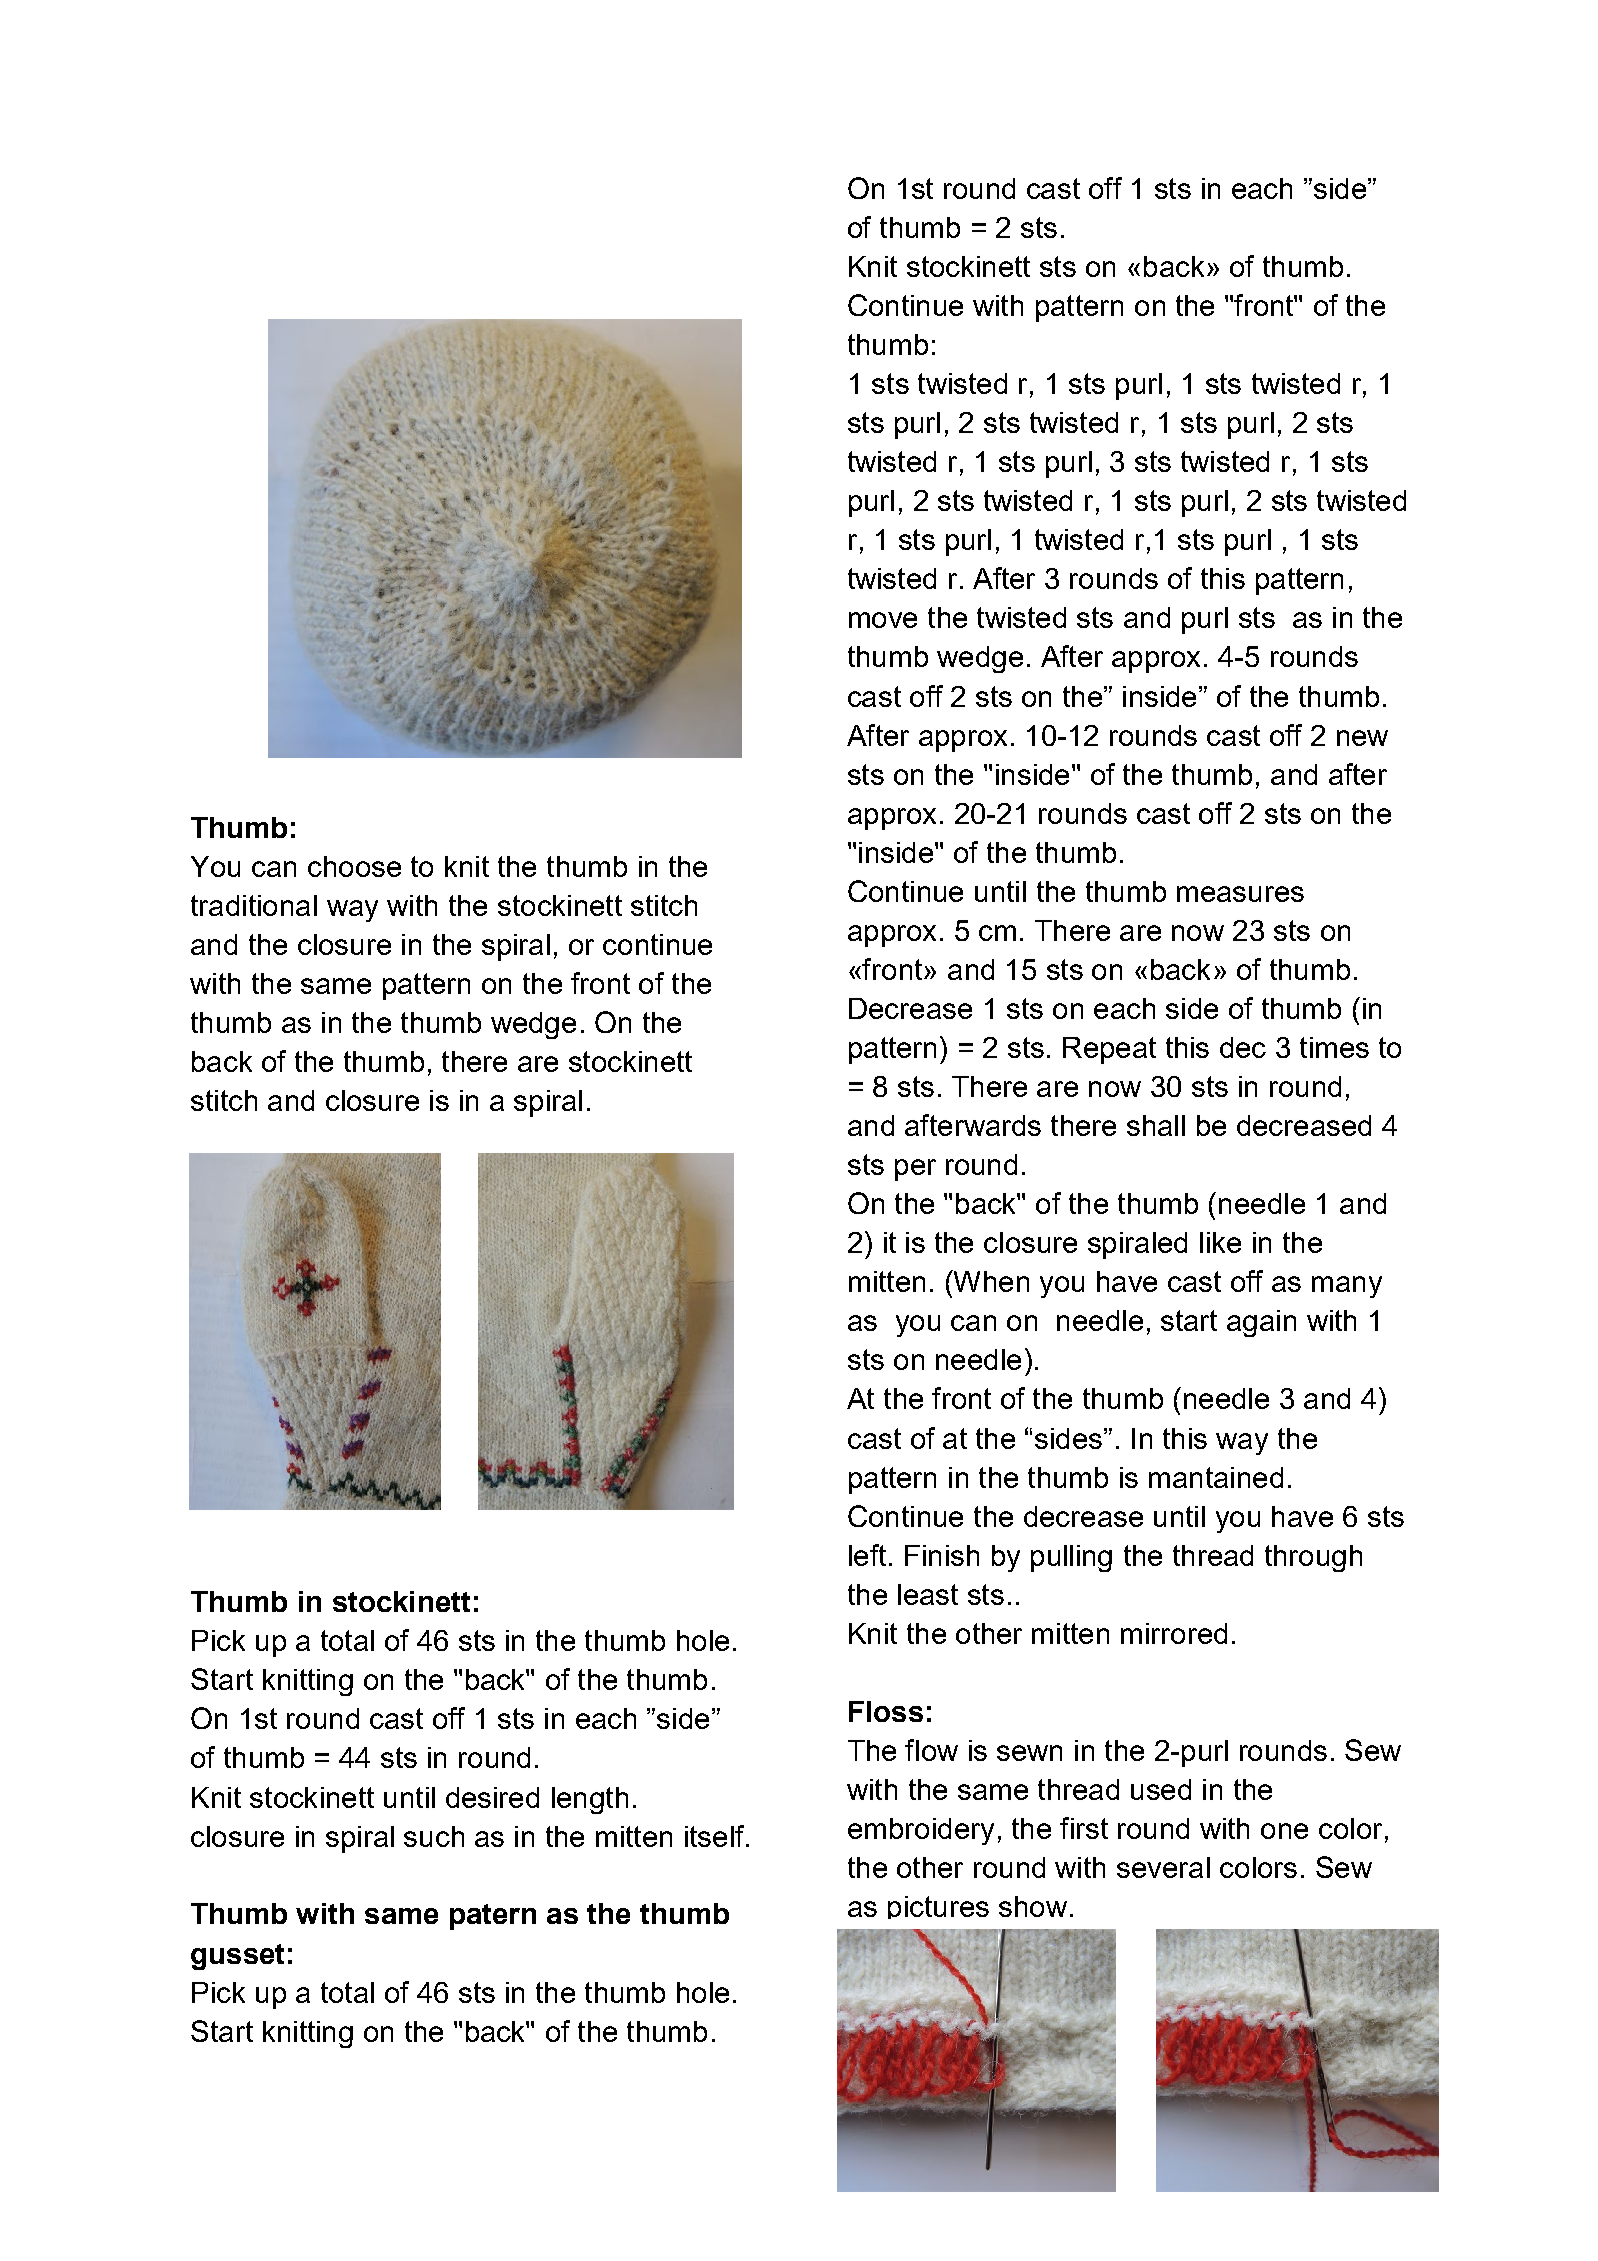 The image size is (1598, 2261). What do you see at coordinates (1334, 1047) in the screenshot?
I see `times` at bounding box center [1334, 1047].
